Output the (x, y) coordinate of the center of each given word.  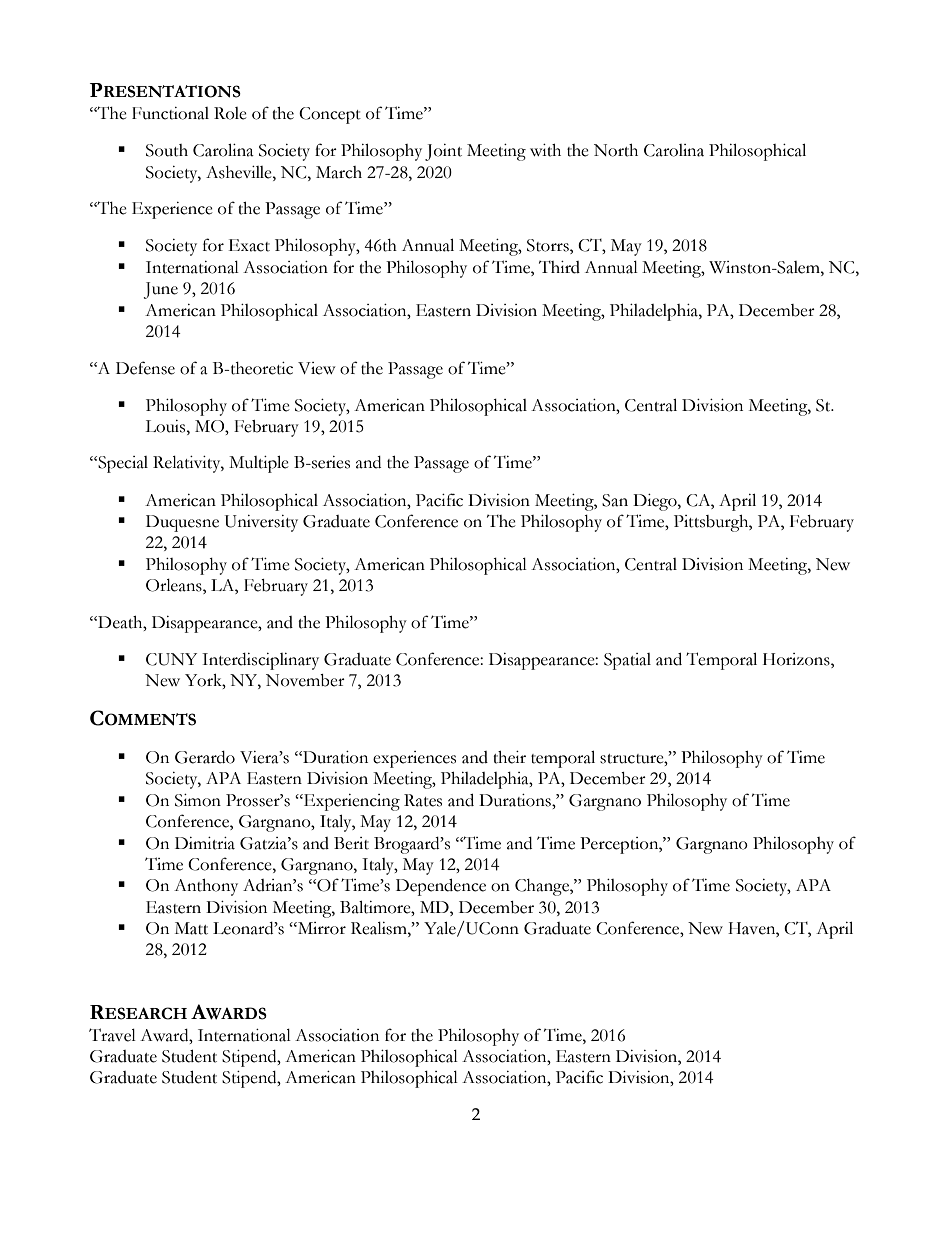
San (615, 500)
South (167, 150)
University (261, 523)
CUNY (171, 659)
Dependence (441, 887)
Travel (112, 1035)
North (616, 150)
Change (543, 887)
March (339, 172)
